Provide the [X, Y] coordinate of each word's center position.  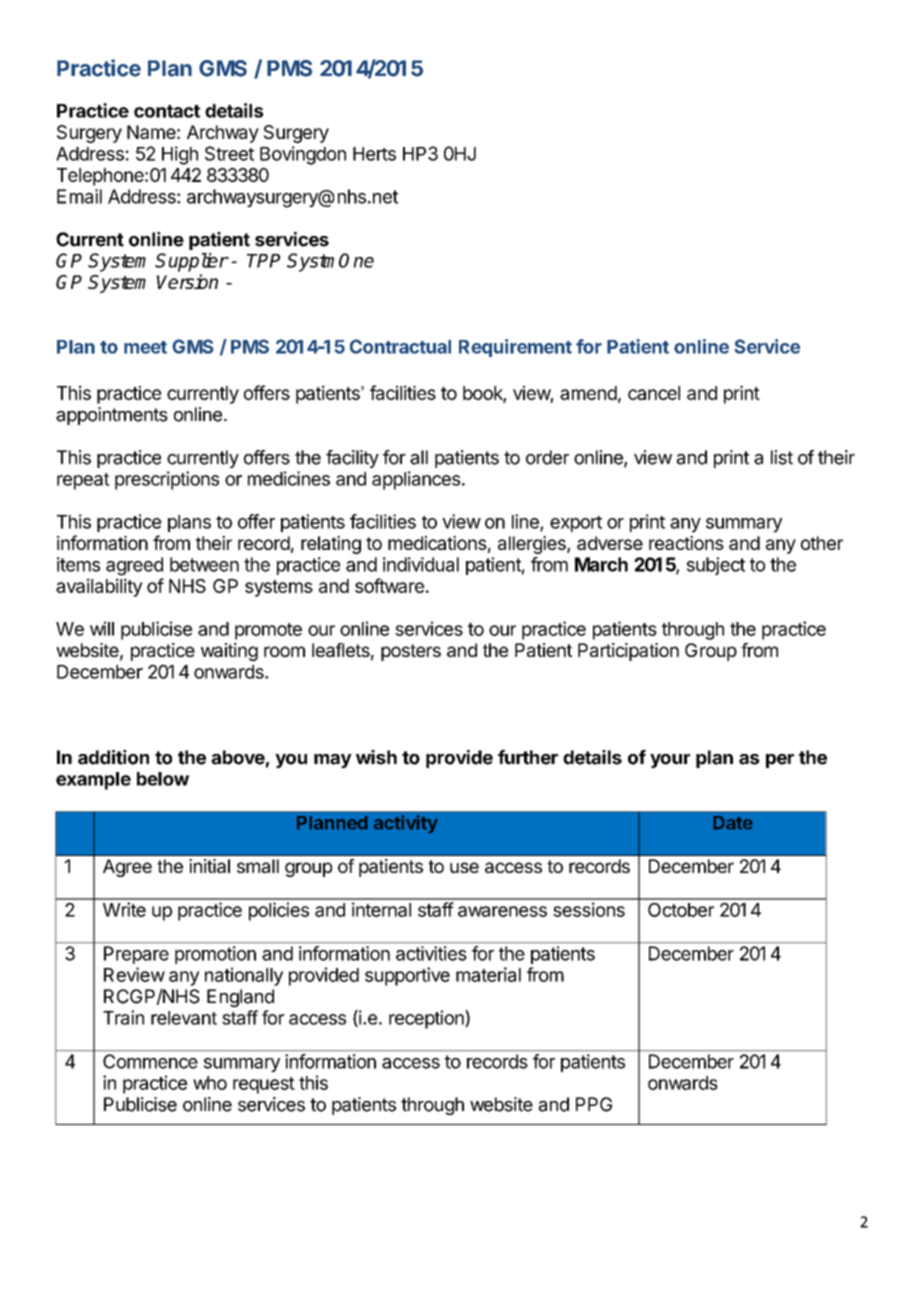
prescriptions [167, 480]
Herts [374, 154]
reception [427, 1019]
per [780, 761]
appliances [416, 480]
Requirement [515, 348]
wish [376, 757]
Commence [150, 1061]
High [180, 155]
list [782, 457]
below [163, 779]
